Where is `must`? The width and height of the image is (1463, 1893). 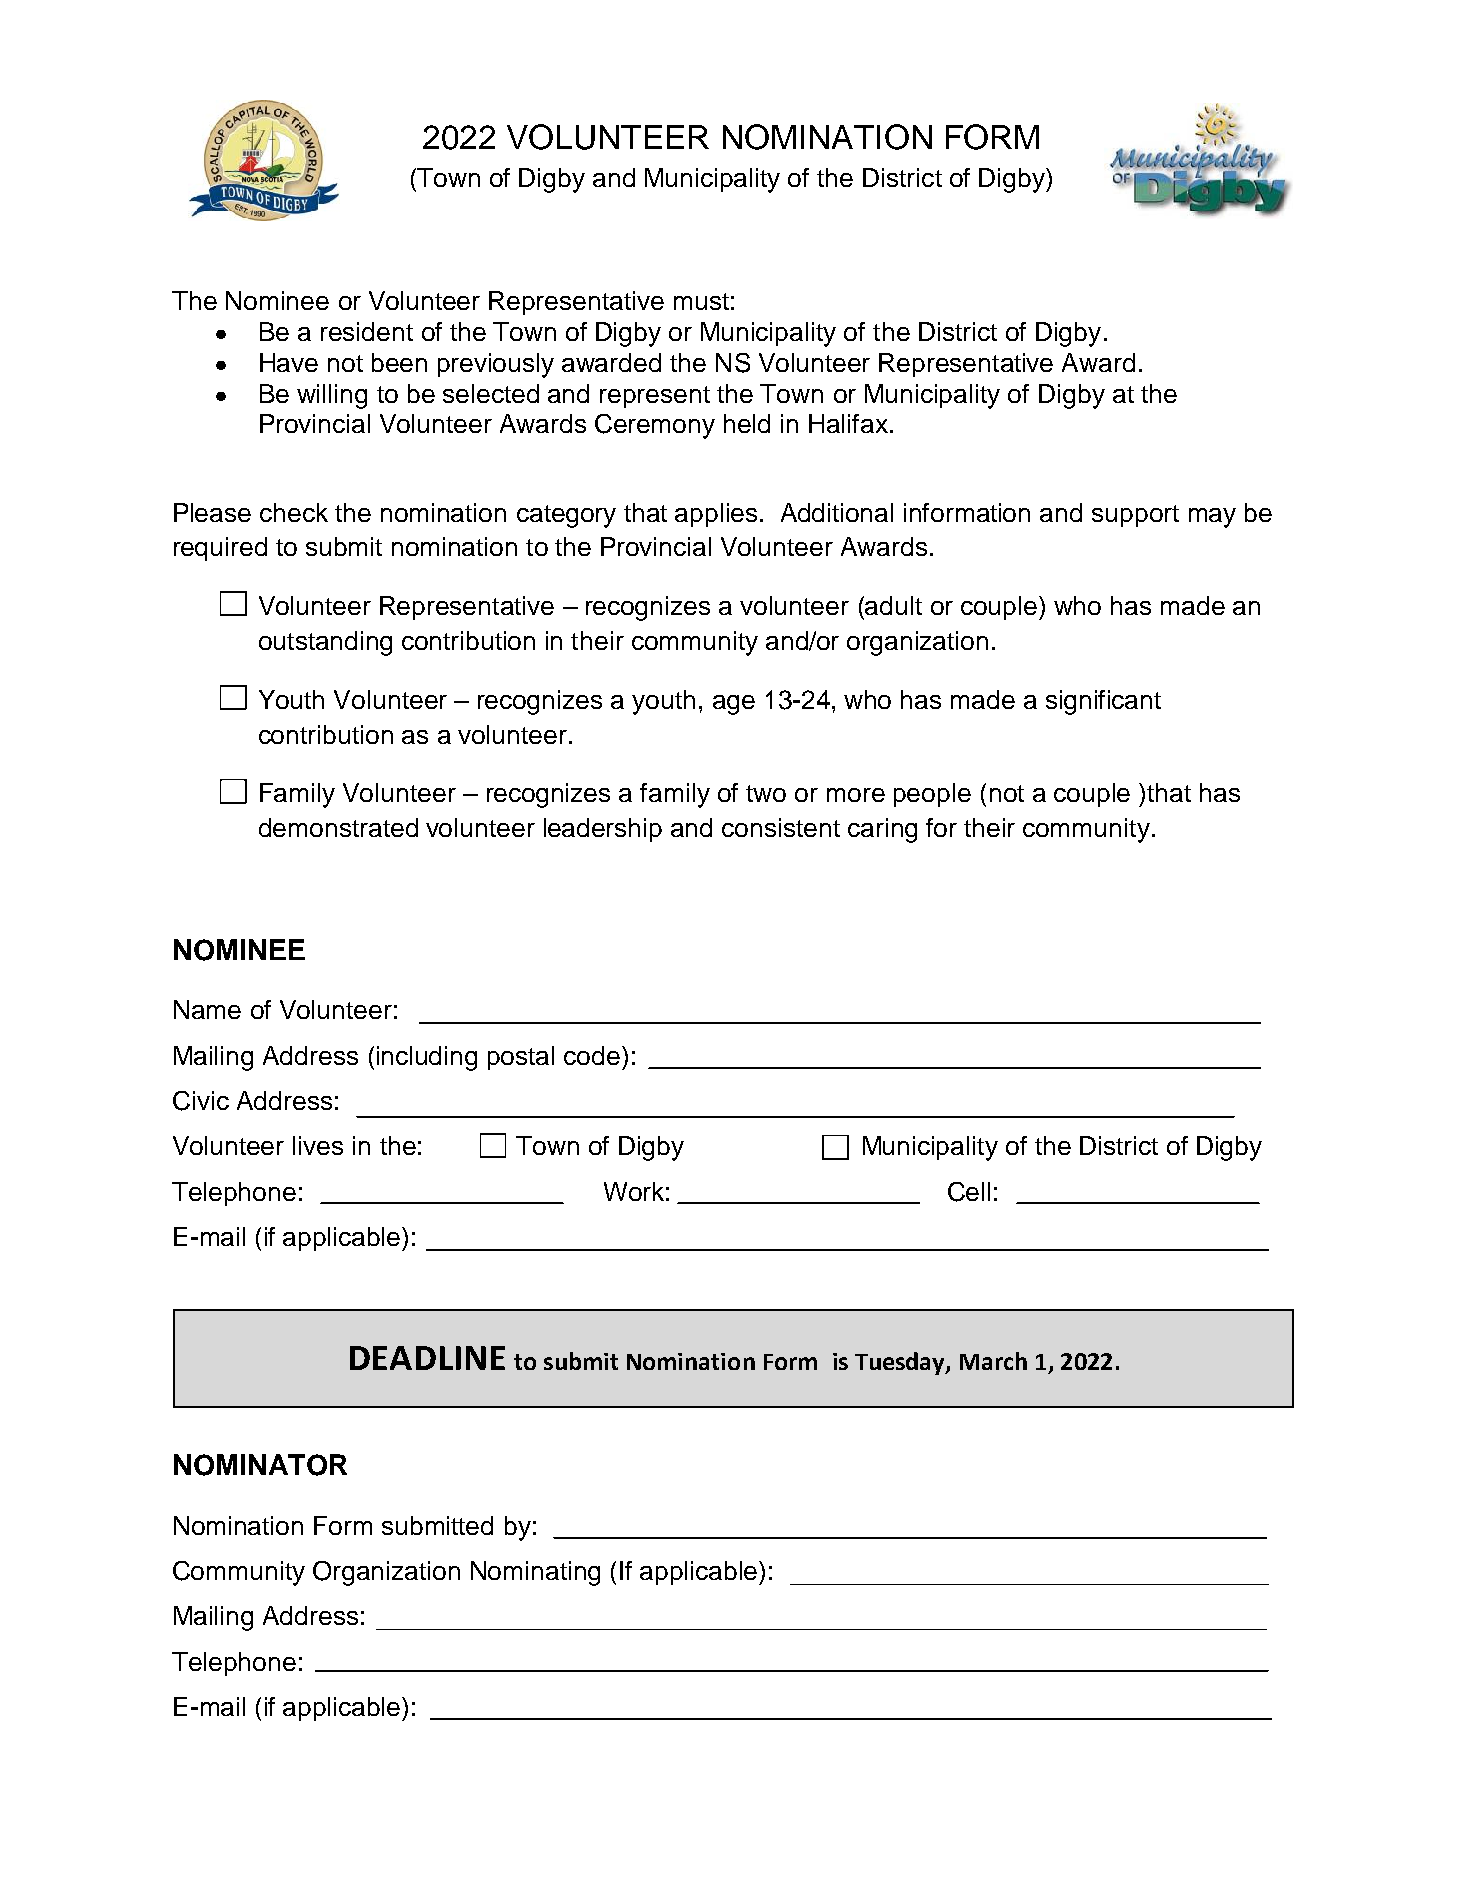
must is located at coordinates (701, 301).
